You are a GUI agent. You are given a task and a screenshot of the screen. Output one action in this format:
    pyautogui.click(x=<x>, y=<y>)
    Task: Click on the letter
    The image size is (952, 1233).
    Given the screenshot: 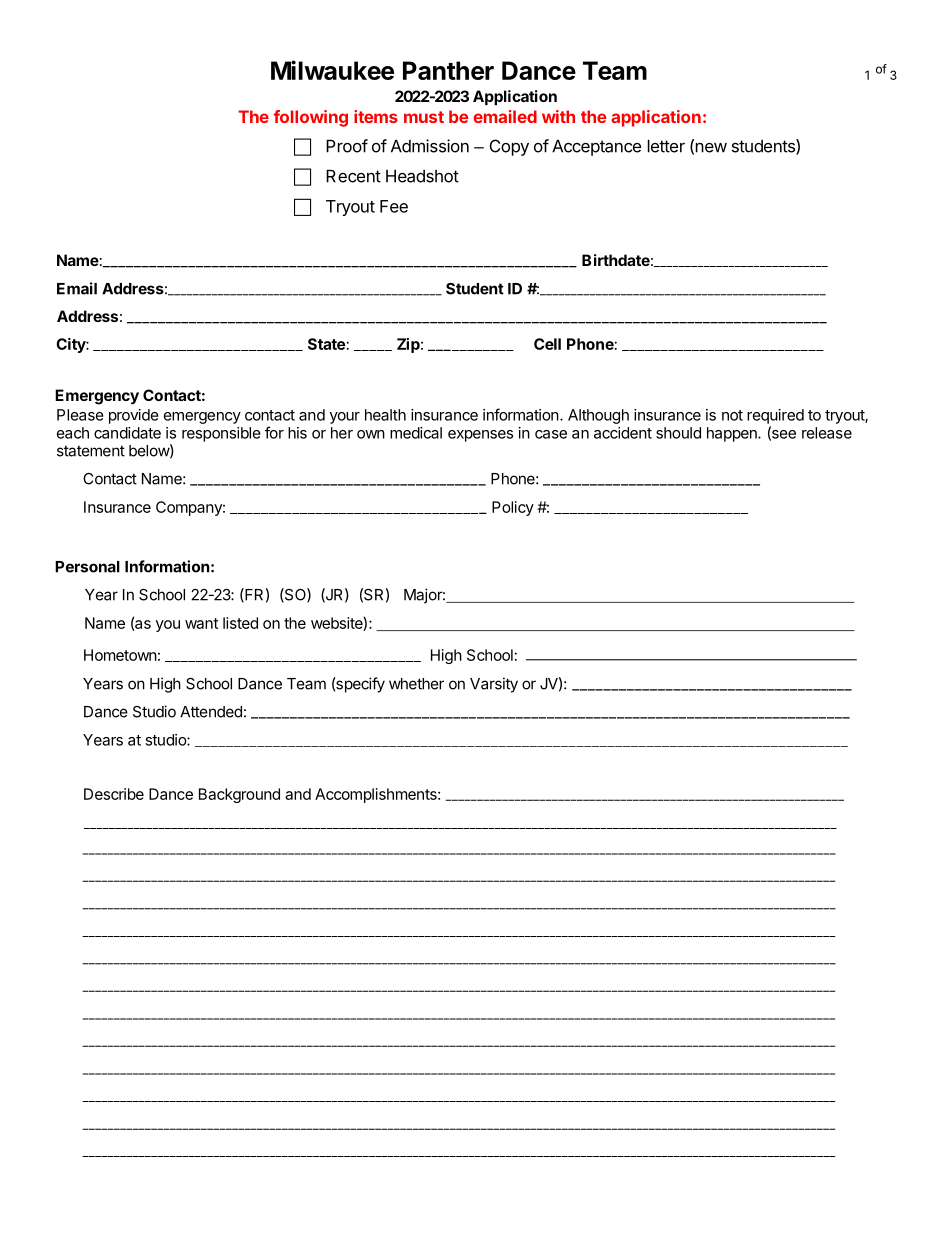 What is the action you would take?
    pyautogui.click(x=666, y=146)
